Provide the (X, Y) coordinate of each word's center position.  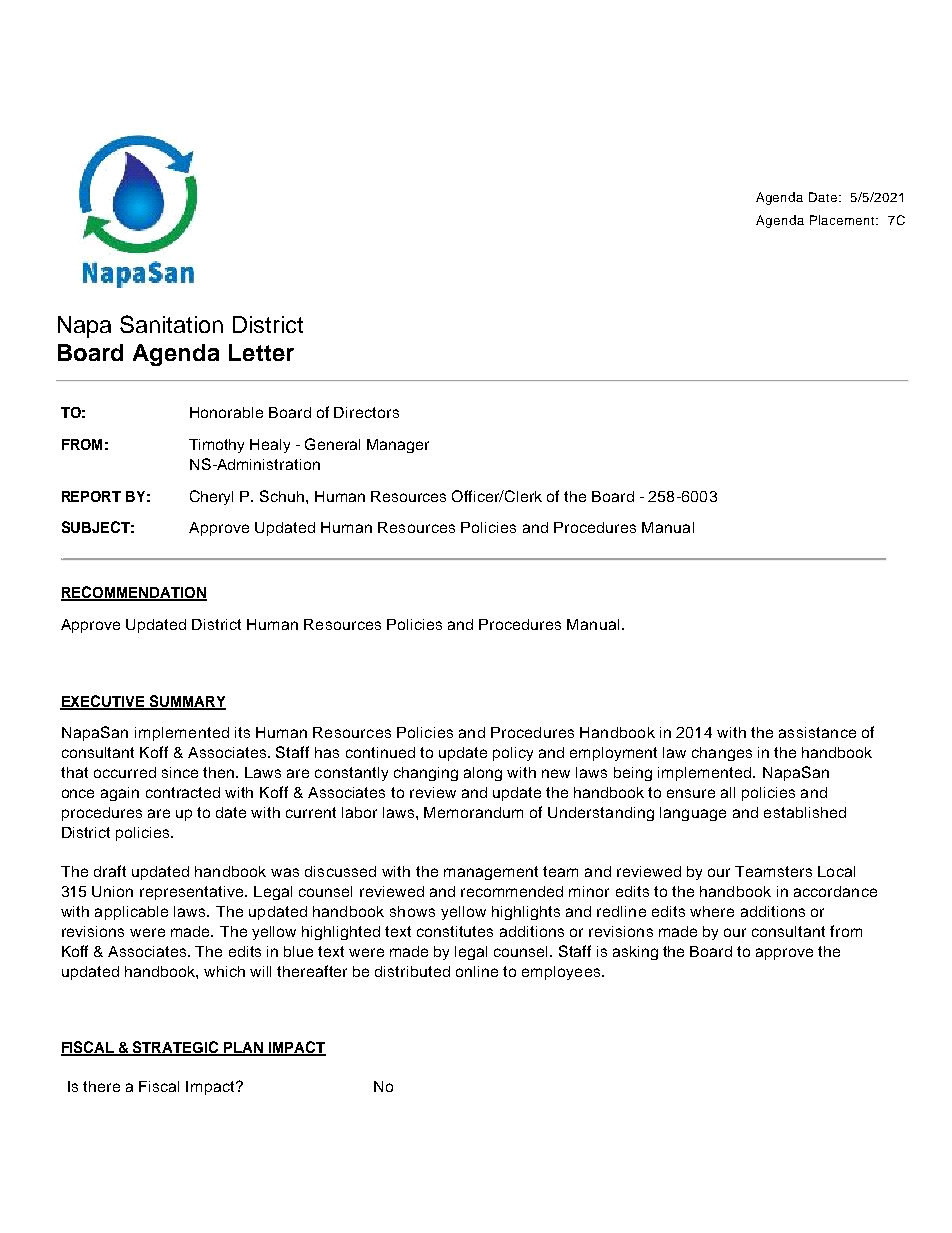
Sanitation (171, 324)
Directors (366, 412)
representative (193, 893)
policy (513, 754)
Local (836, 871)
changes (722, 754)
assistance (817, 732)
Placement (843, 220)
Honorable (226, 412)
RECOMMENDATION (134, 593)
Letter (261, 352)
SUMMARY (186, 702)
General (332, 444)
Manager (398, 446)
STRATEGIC (176, 1048)
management (491, 873)
